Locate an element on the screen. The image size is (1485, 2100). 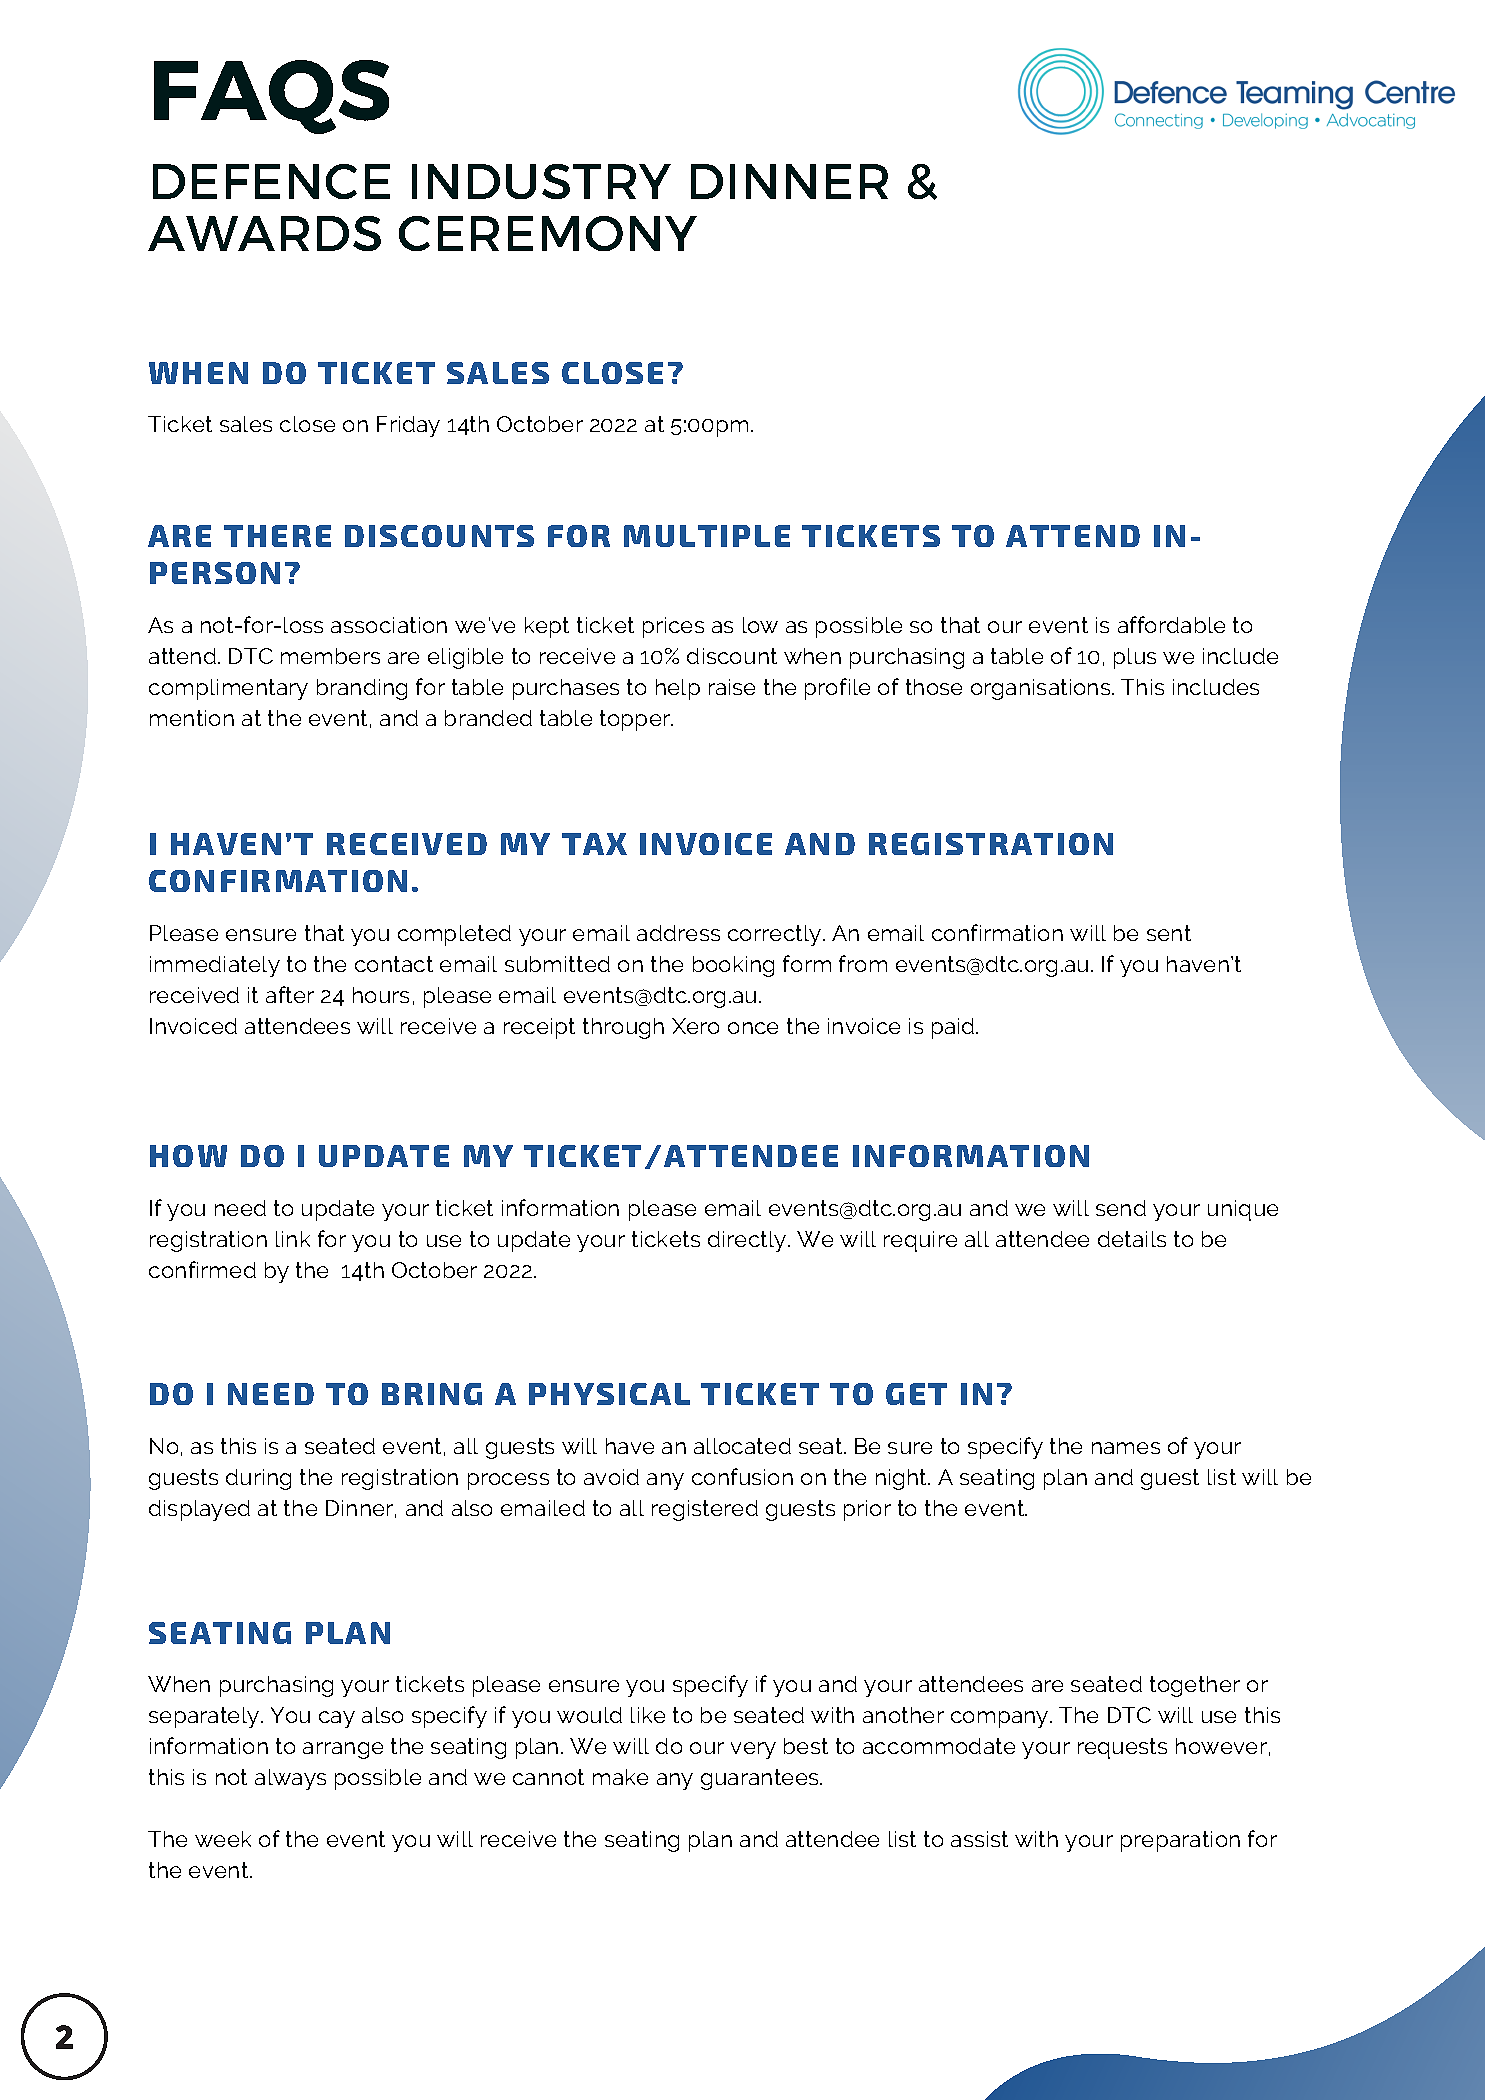
MULTIPLE is located at coordinates (707, 536).
